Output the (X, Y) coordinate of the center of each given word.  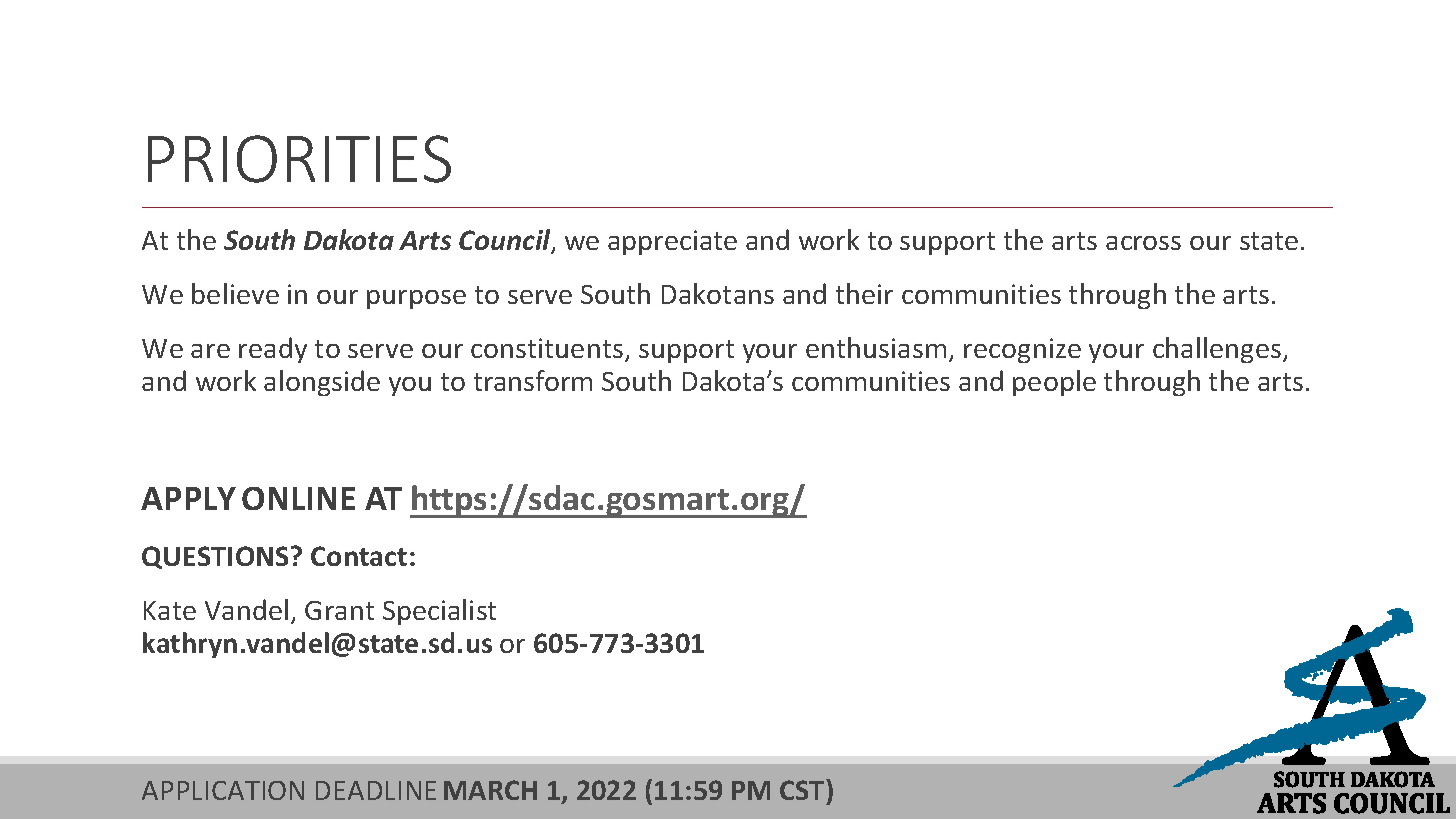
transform (533, 380)
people (1054, 383)
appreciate (672, 242)
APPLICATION (223, 790)
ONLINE (298, 498)
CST (803, 789)
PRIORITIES (299, 159)
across (1143, 243)
